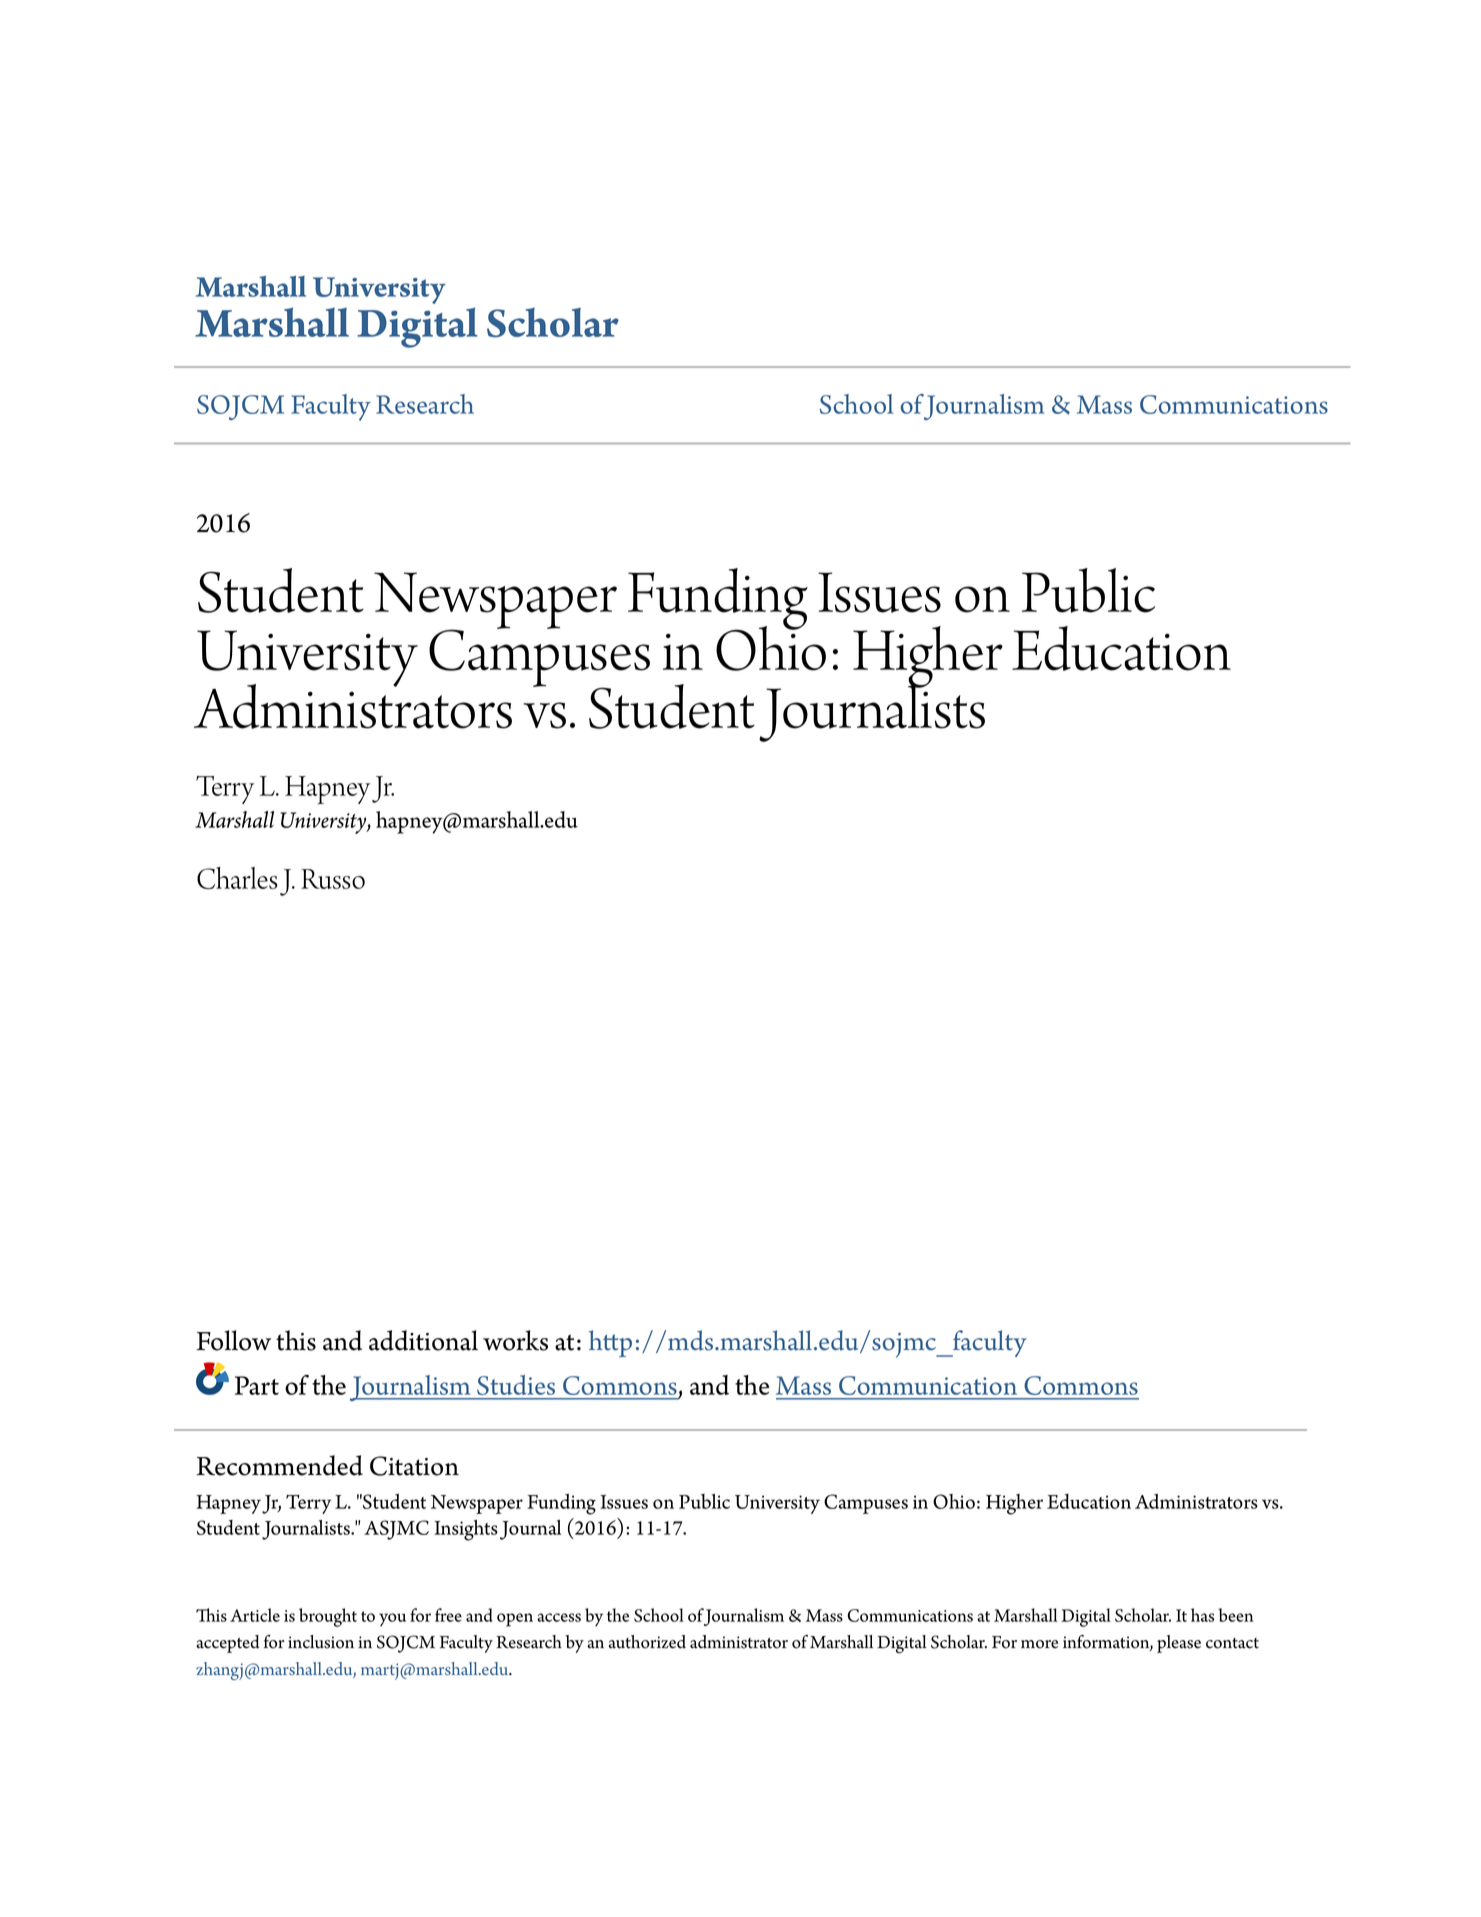 The image size is (1481, 1917). Describe the element at coordinates (414, 1466) in the document. I see `Citation` at that location.
